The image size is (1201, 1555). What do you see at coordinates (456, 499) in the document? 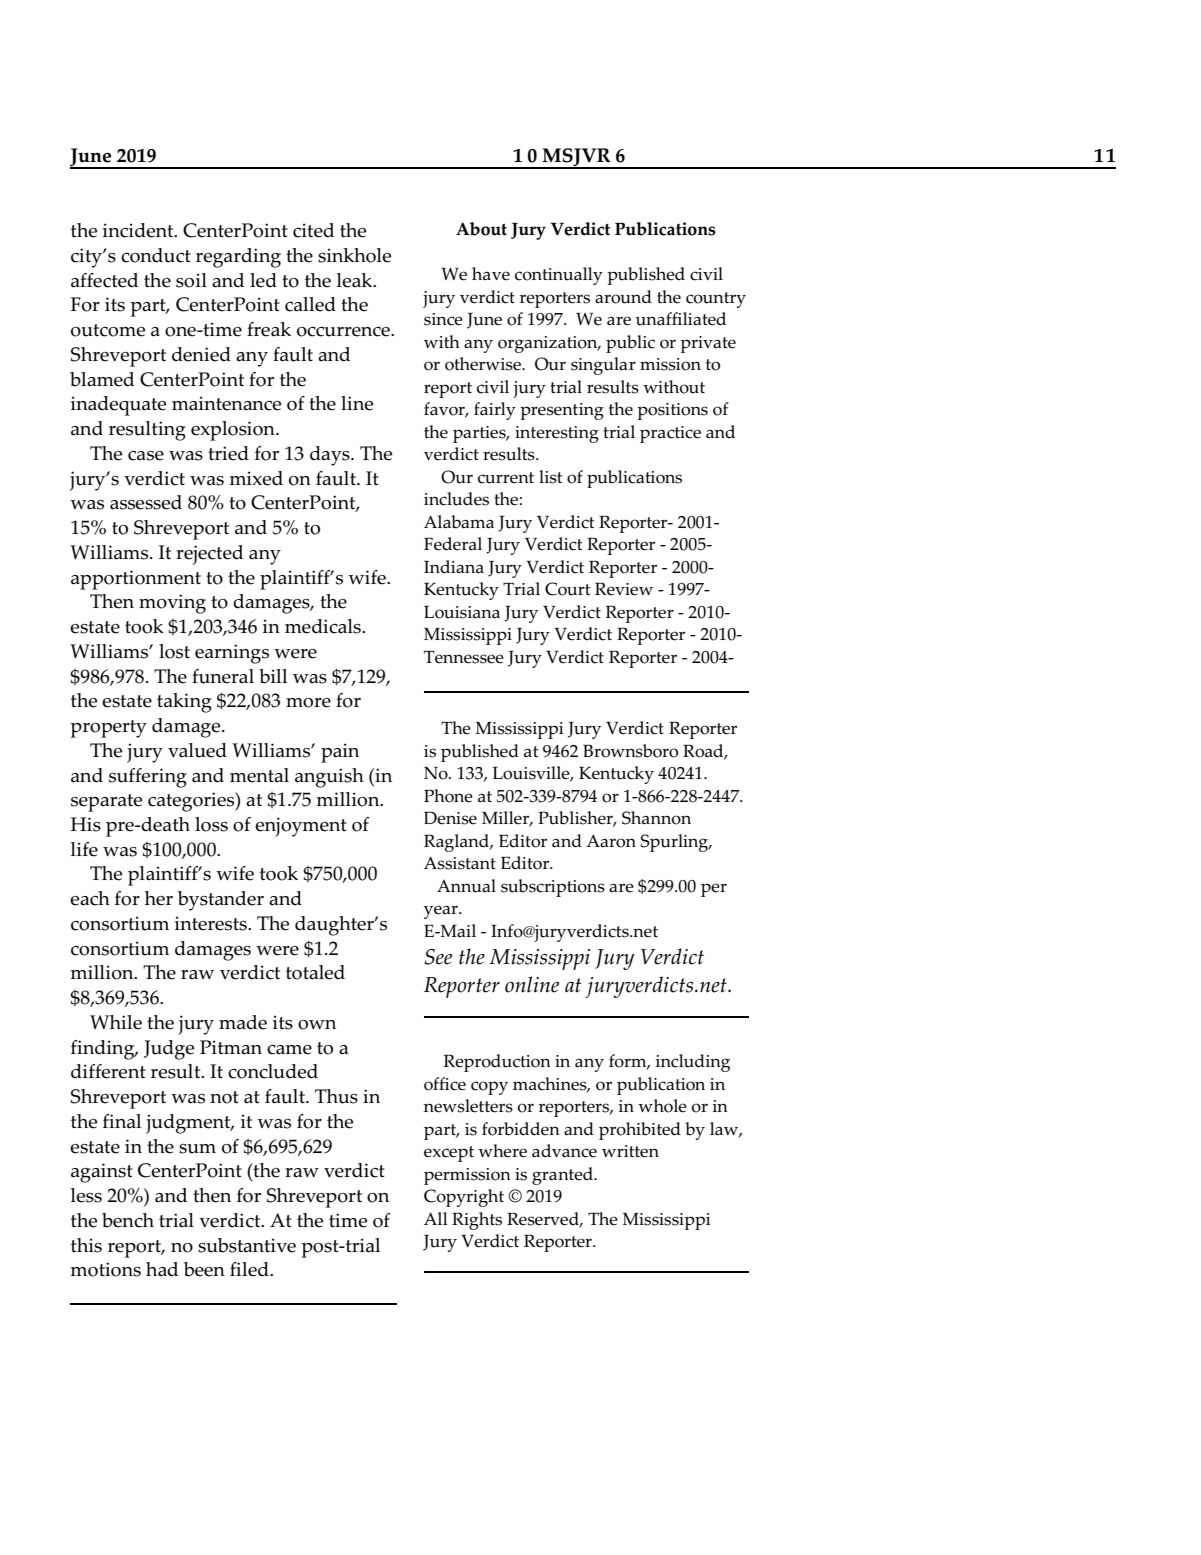
I see `includes` at bounding box center [456, 499].
